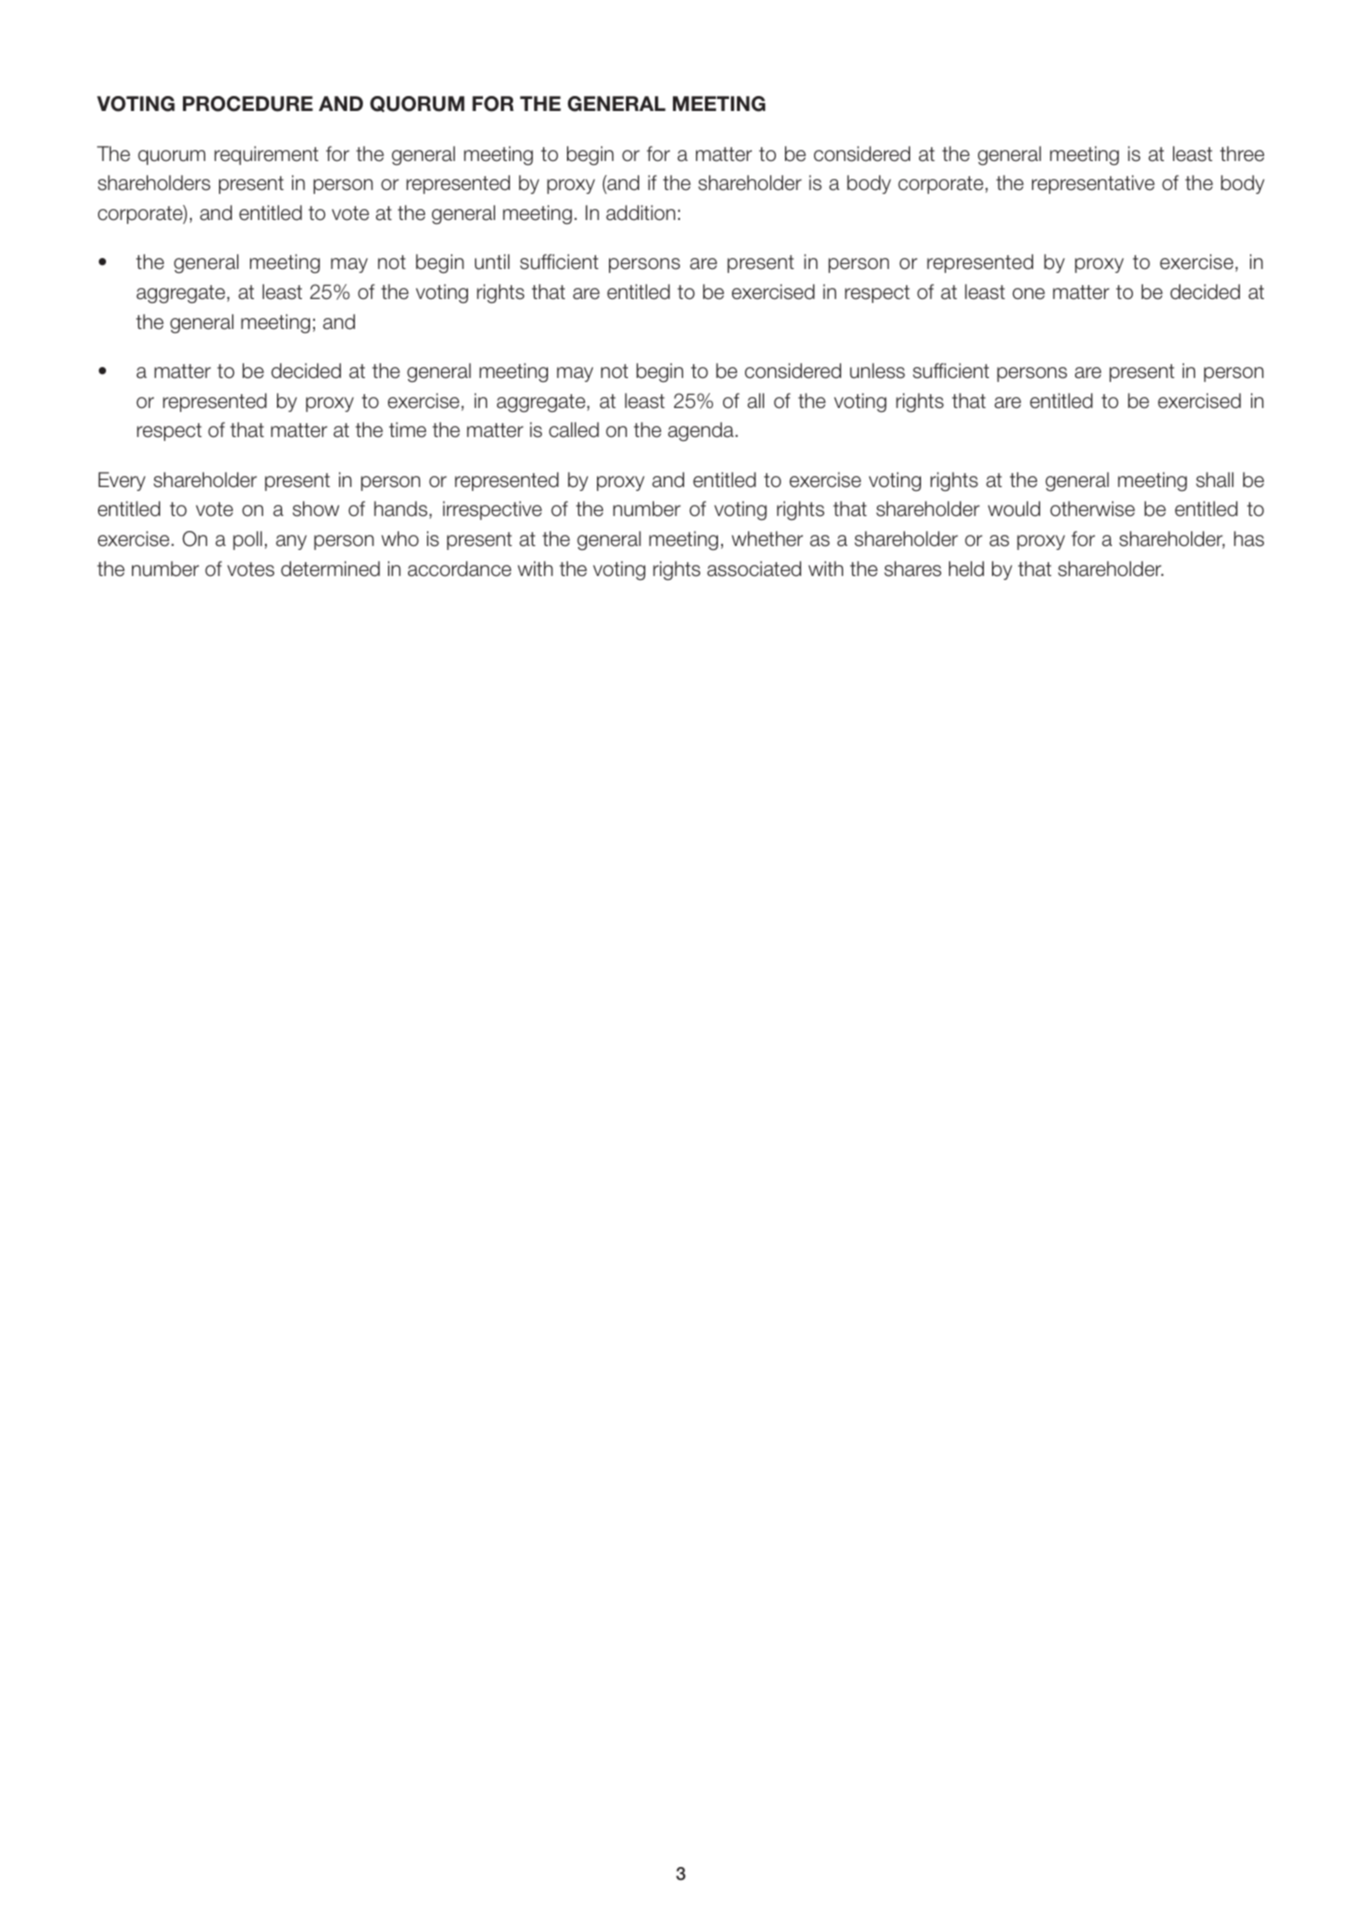 The image size is (1362, 1926). I want to click on requirement, so click(266, 155).
